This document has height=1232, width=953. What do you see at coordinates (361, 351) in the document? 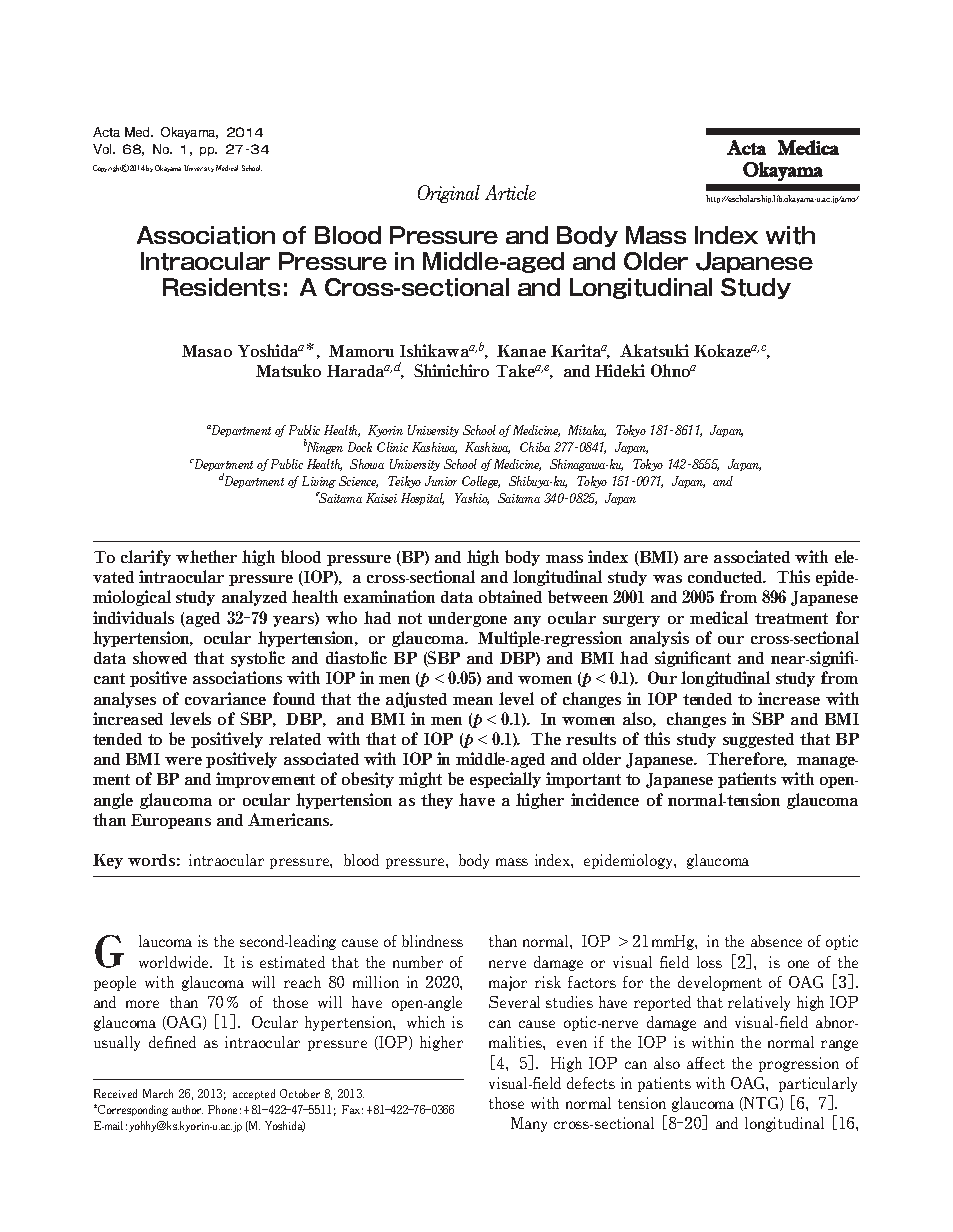
I see `Mamoru` at bounding box center [361, 351].
